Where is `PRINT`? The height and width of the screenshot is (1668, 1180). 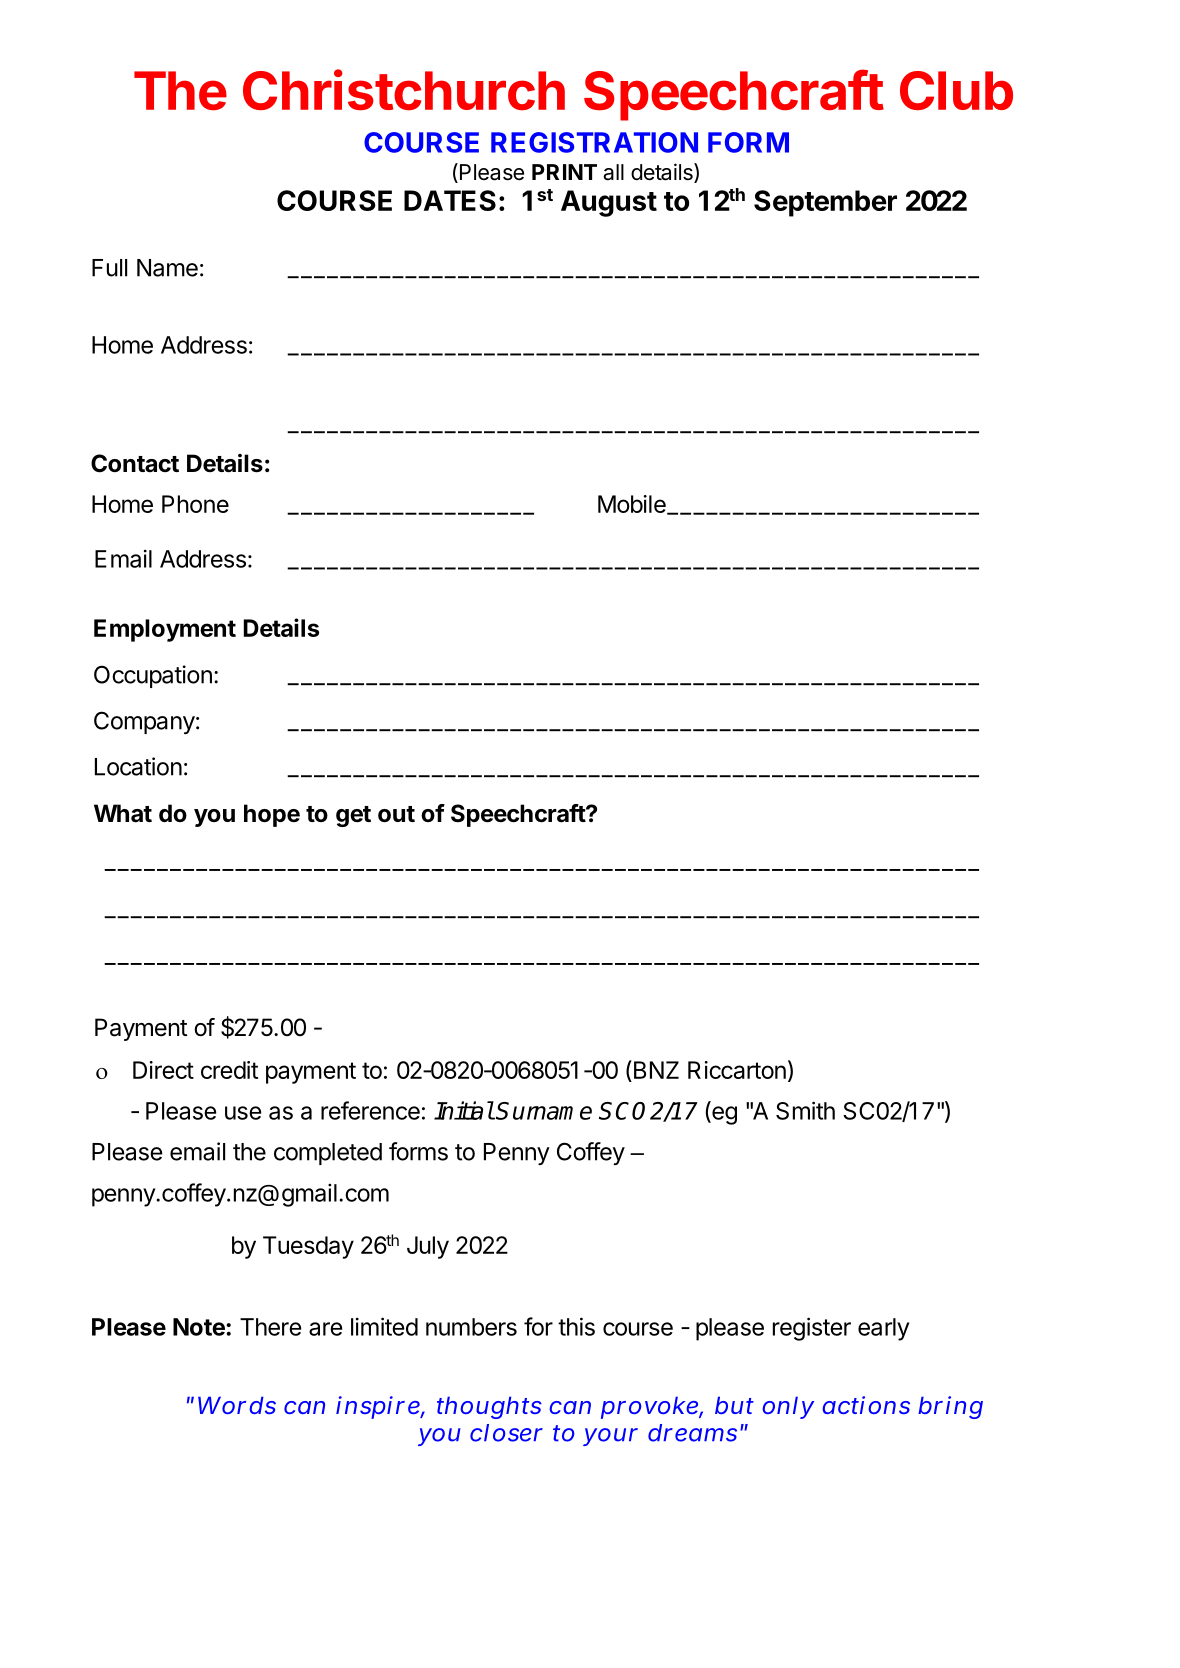
PRINT is located at coordinates (564, 172).
